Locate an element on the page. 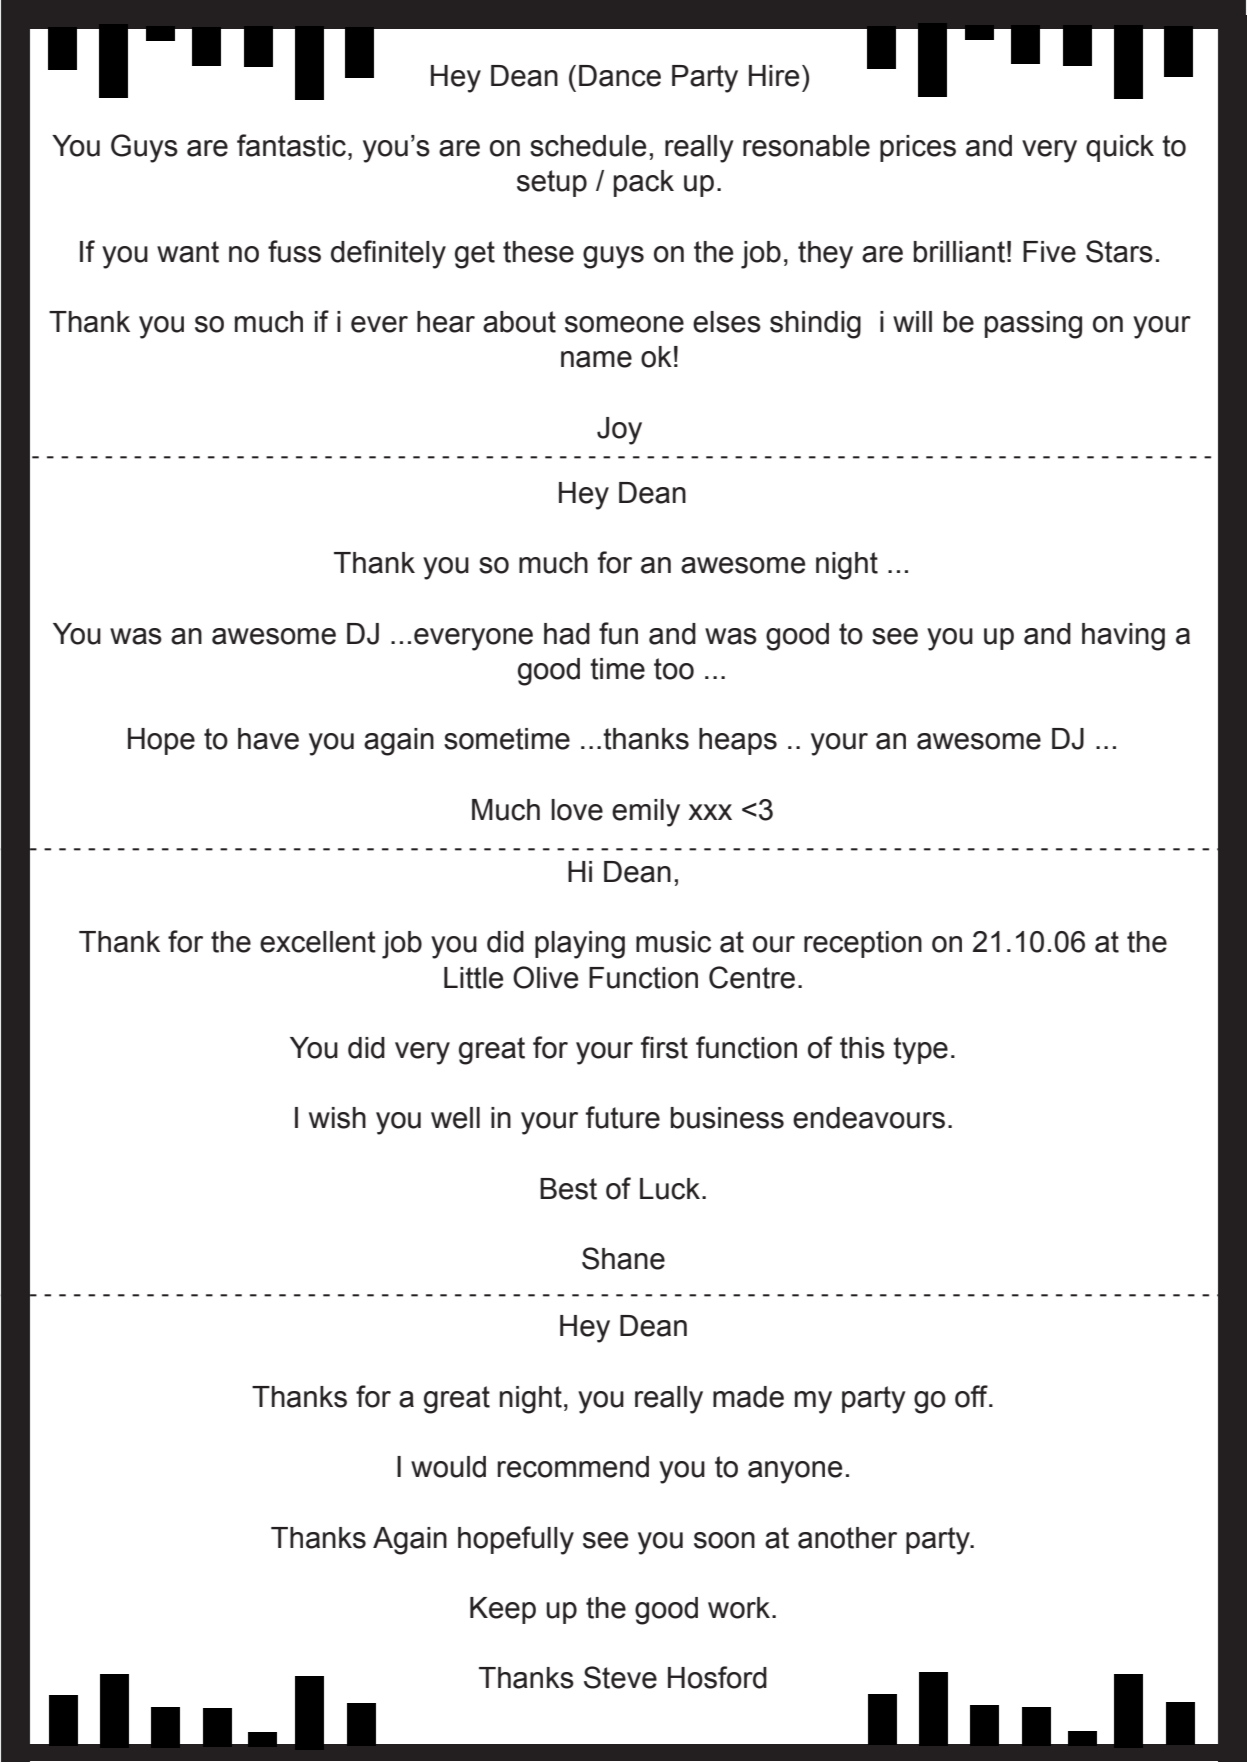  having is located at coordinates (1123, 637).
